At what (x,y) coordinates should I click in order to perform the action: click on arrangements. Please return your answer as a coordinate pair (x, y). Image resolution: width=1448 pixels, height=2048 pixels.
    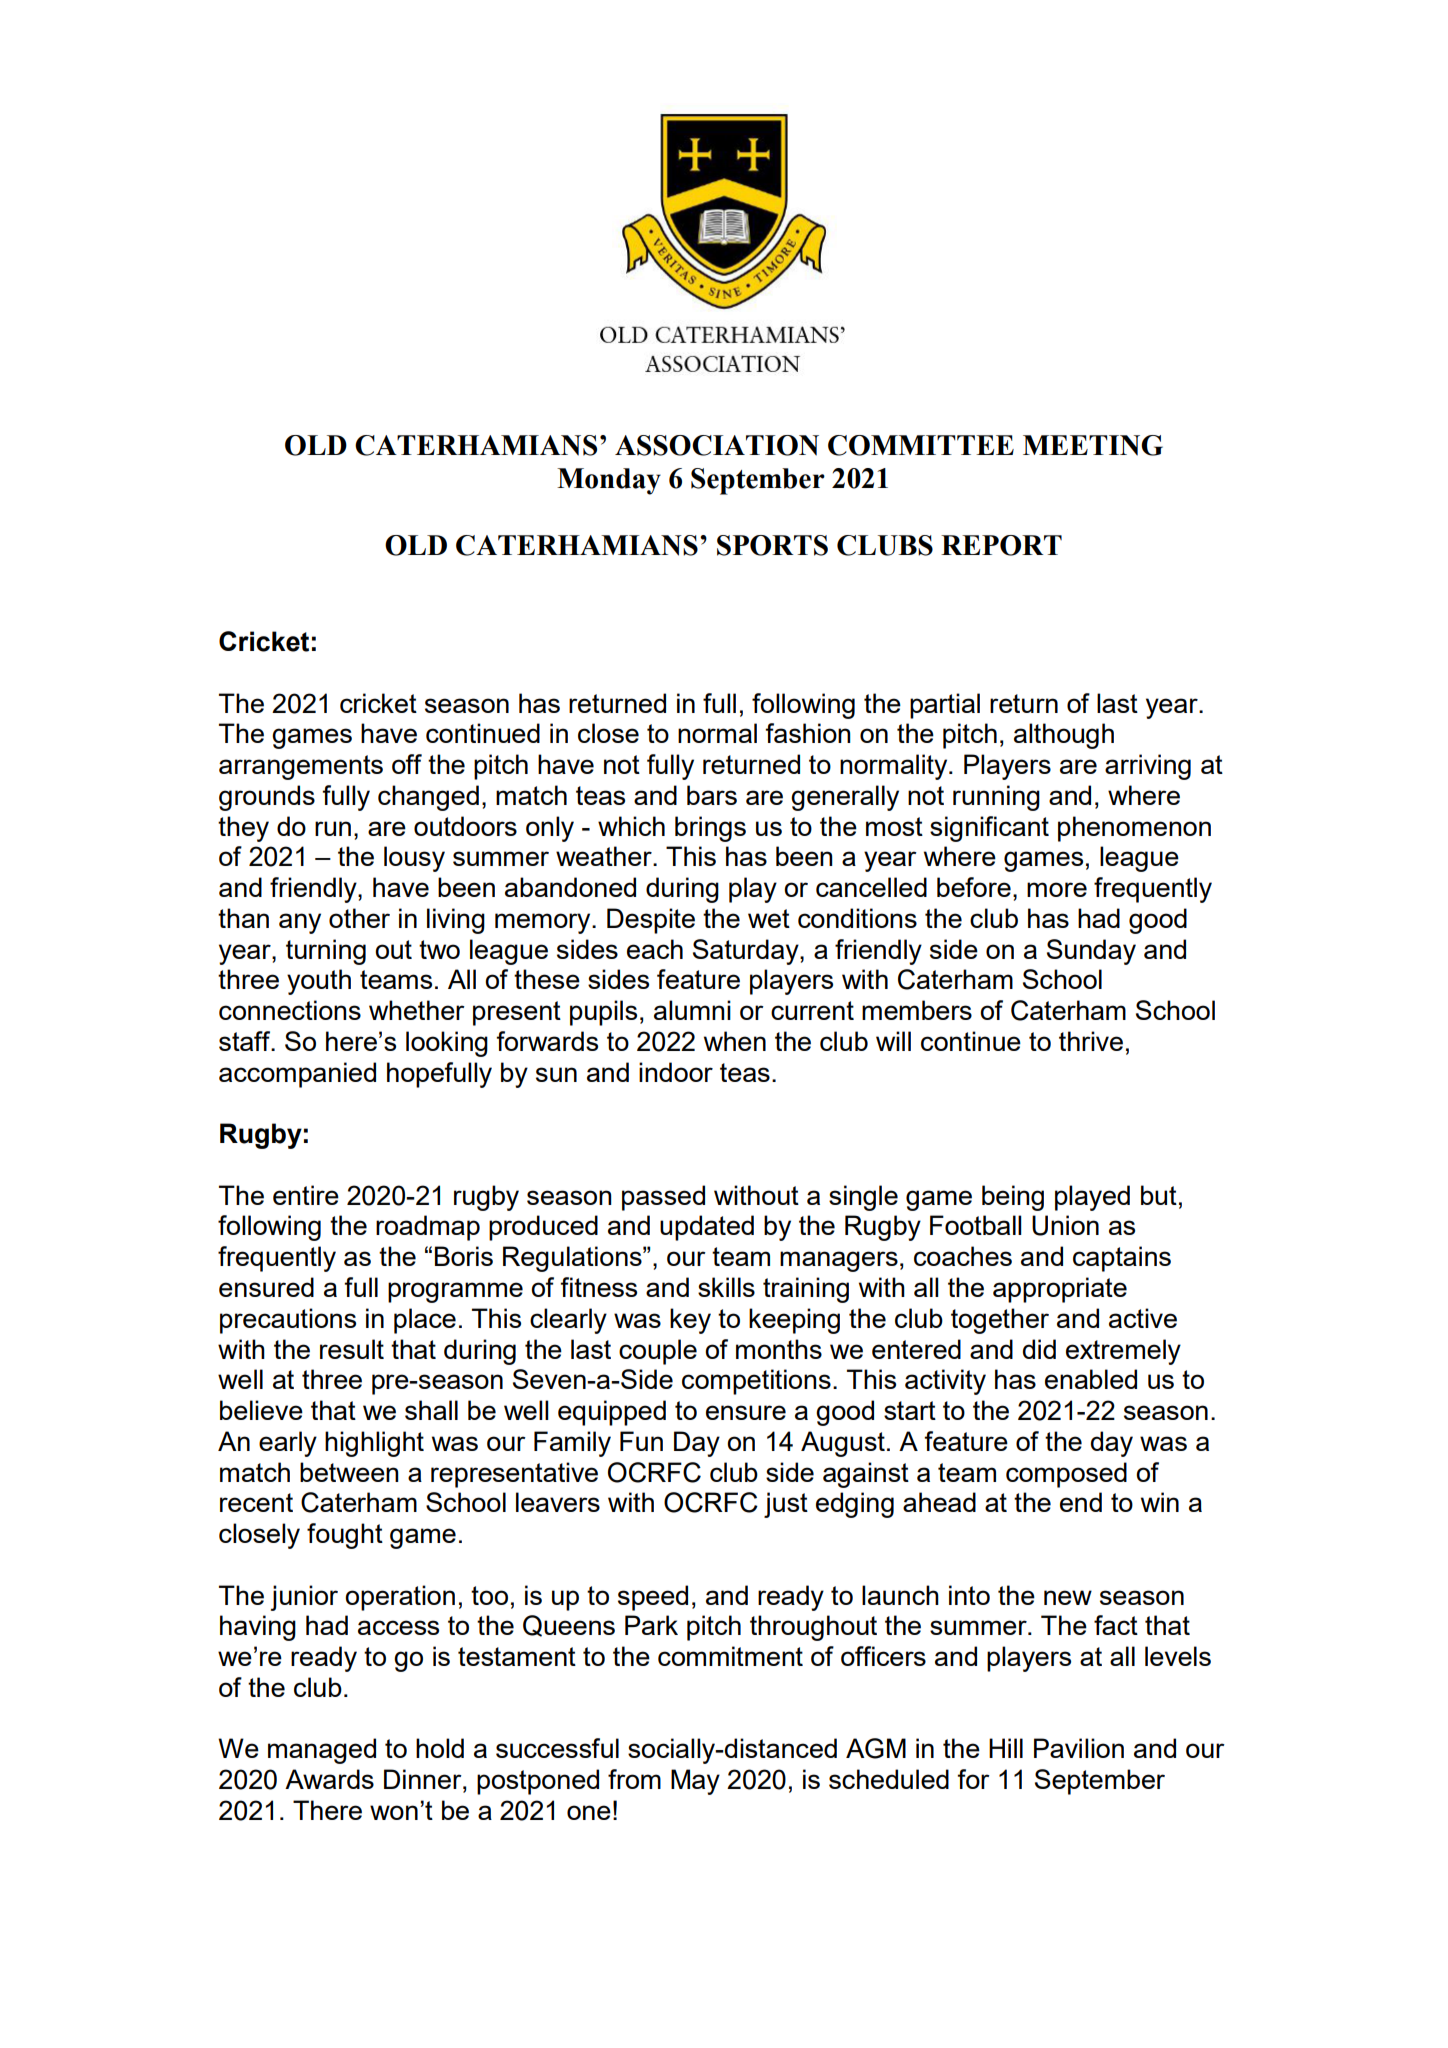
    Looking at the image, I should click on (301, 767).
